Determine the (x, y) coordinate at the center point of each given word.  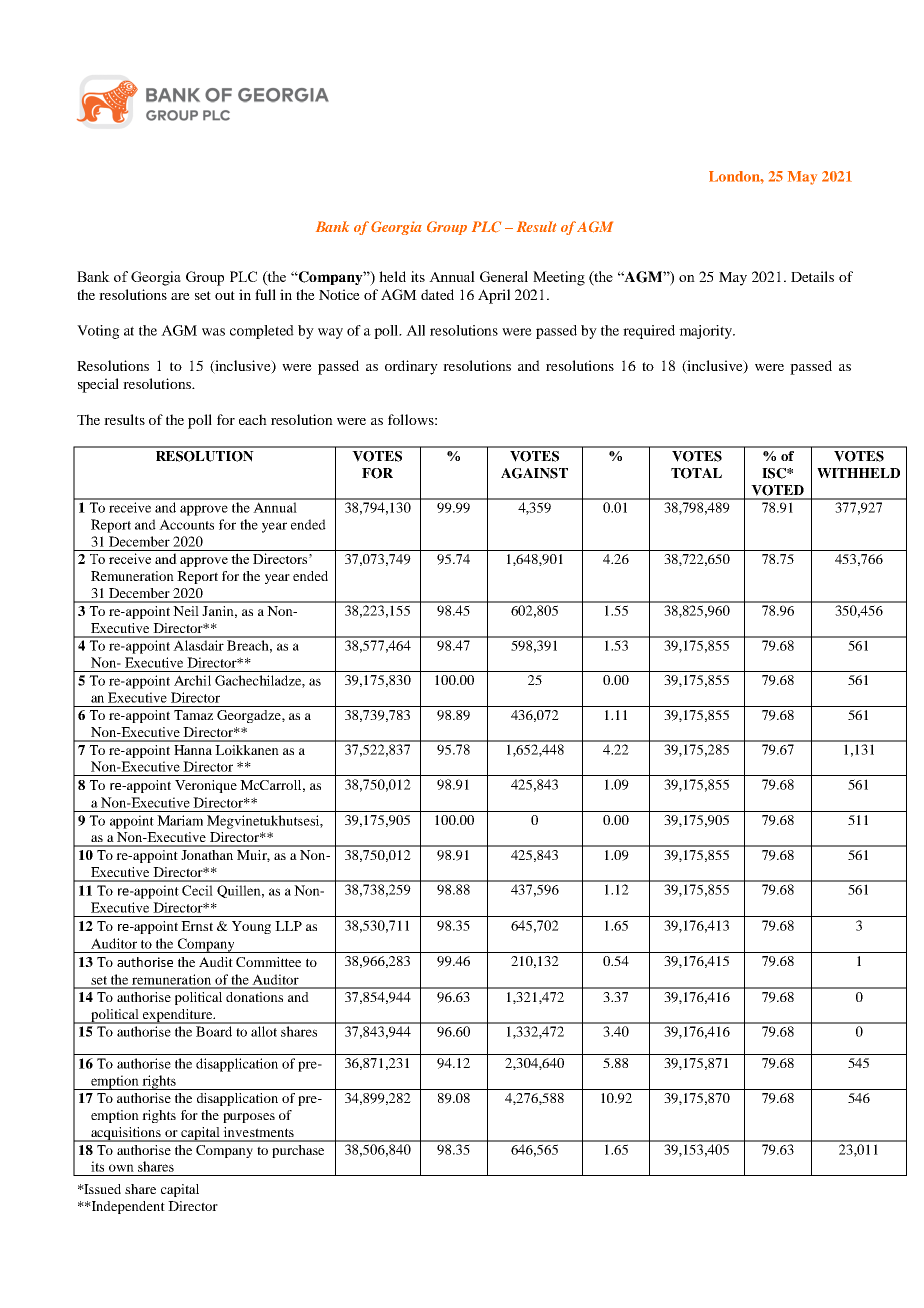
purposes (249, 1118)
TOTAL (696, 473)
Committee (268, 962)
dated (437, 294)
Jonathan (207, 855)
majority (706, 332)
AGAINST (534, 473)
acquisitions (126, 1134)
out (225, 295)
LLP (288, 926)
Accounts (186, 524)
